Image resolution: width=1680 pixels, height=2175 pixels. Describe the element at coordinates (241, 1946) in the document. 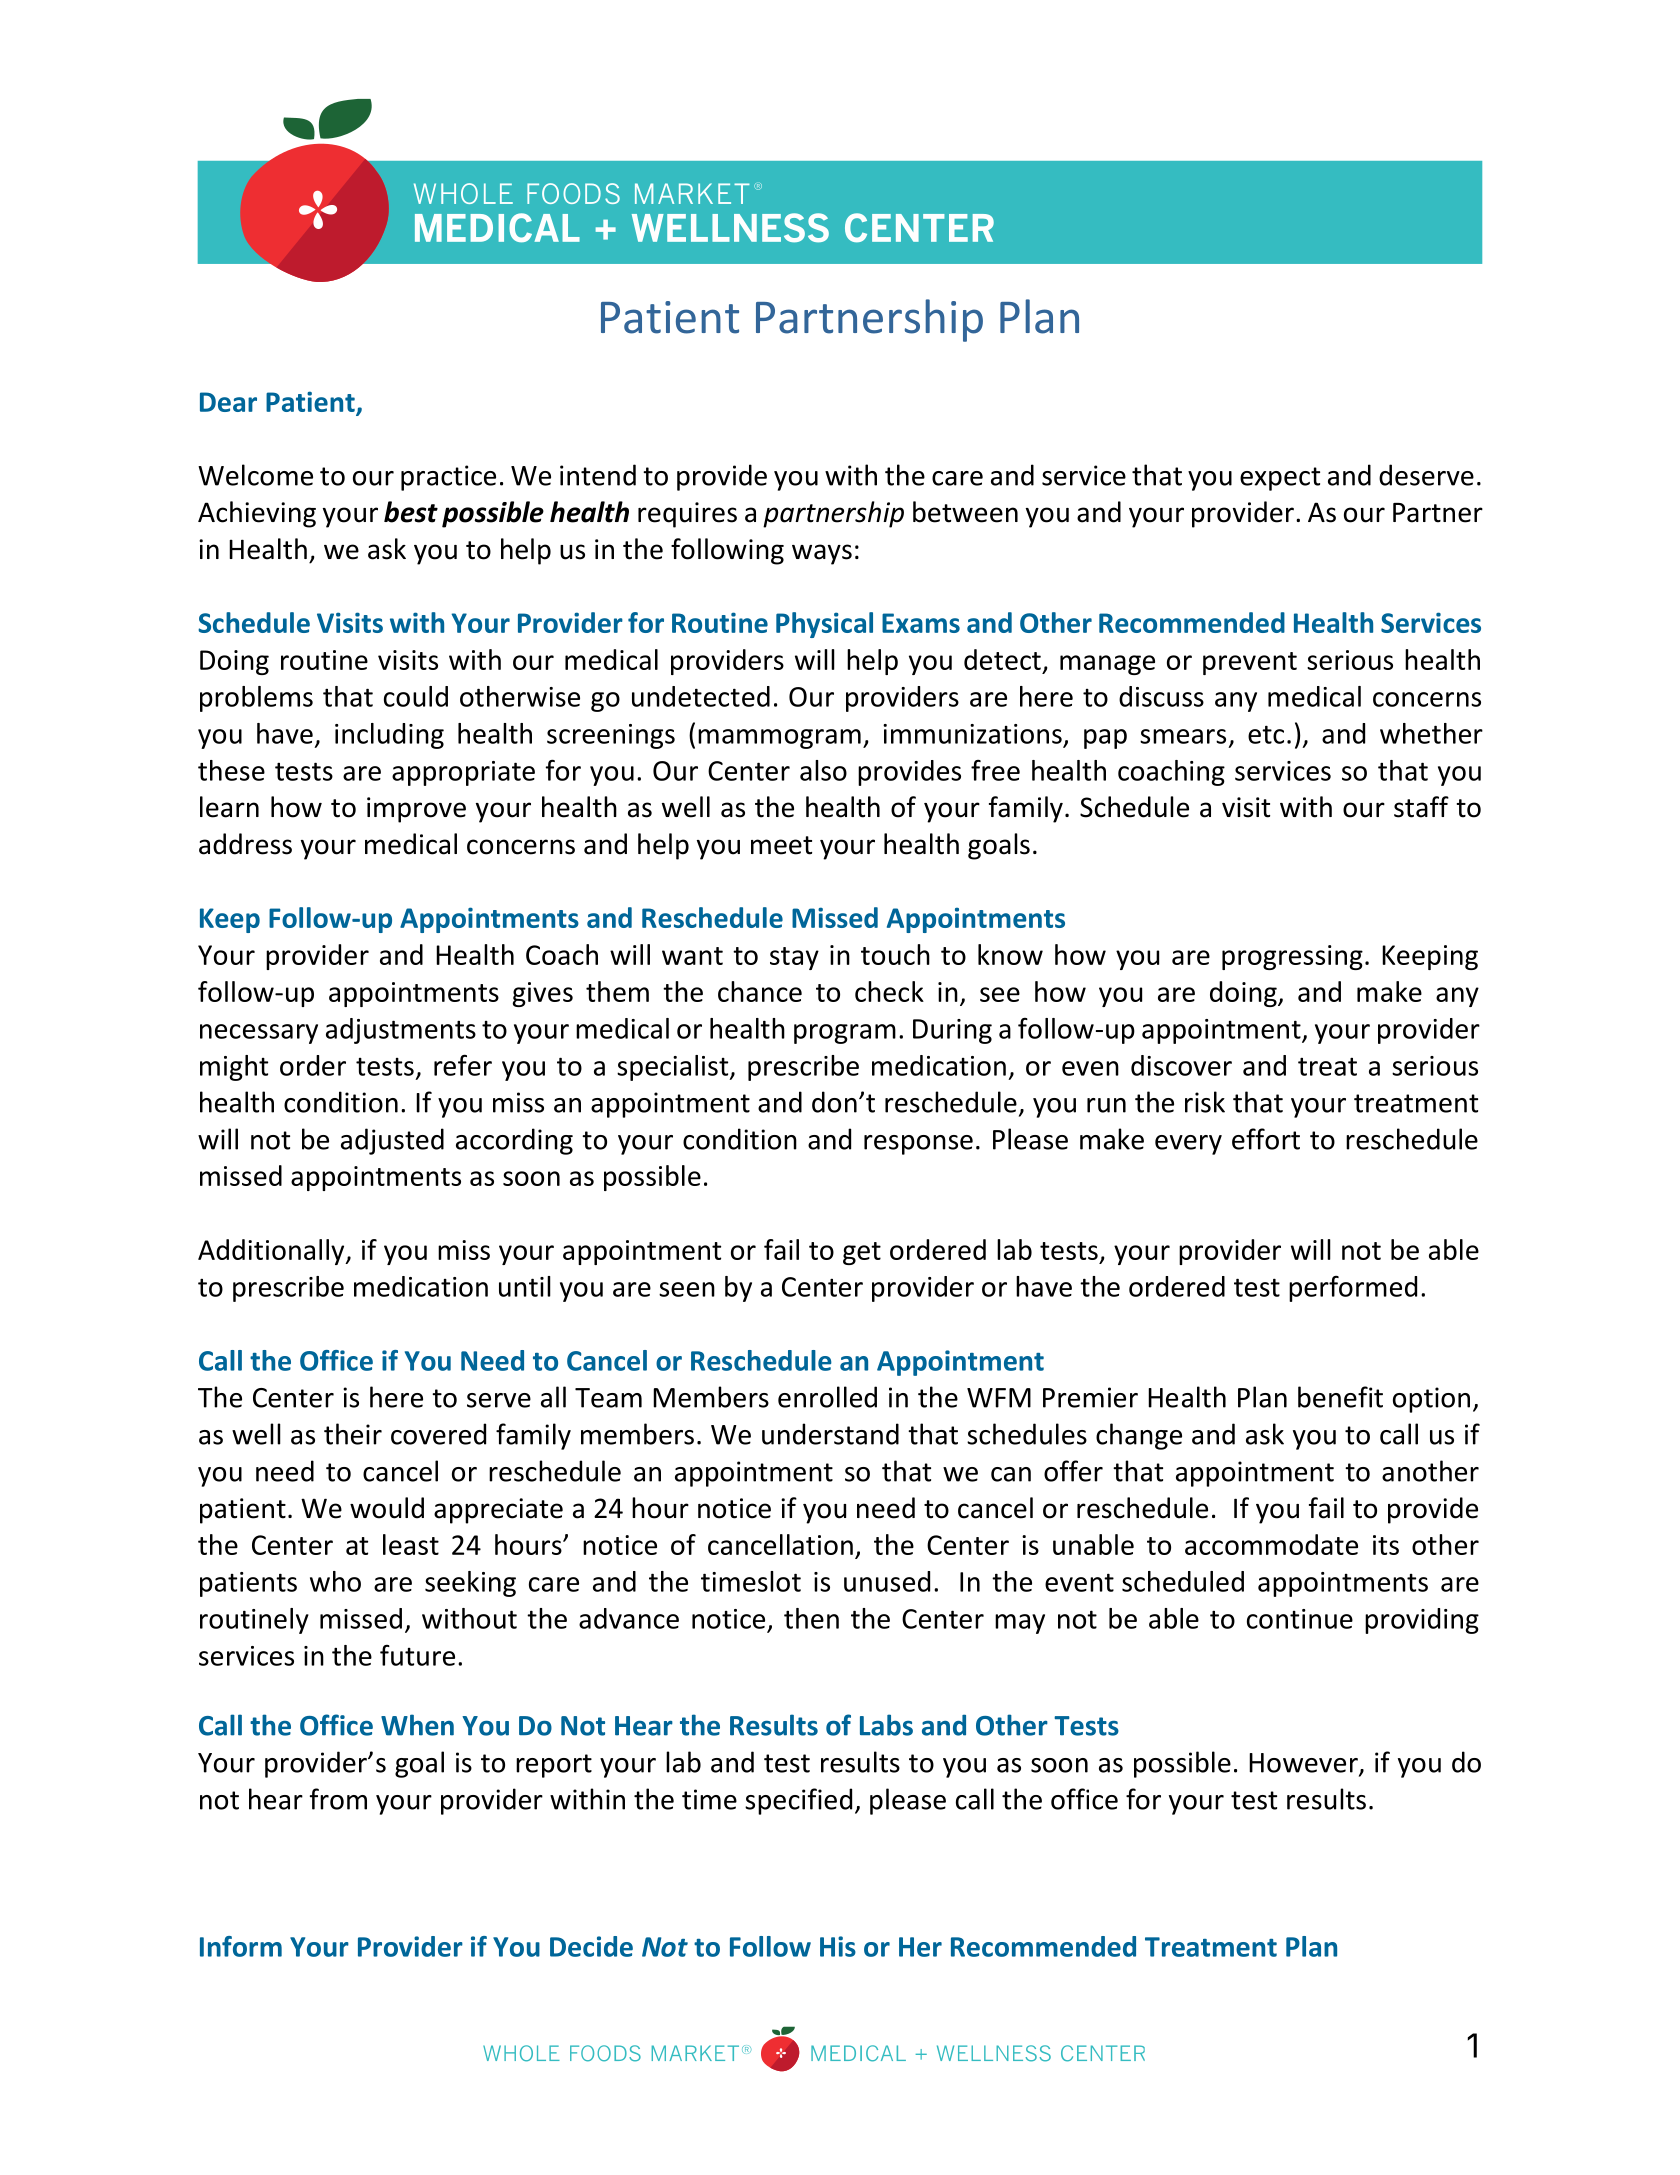

I see `Inform` at that location.
